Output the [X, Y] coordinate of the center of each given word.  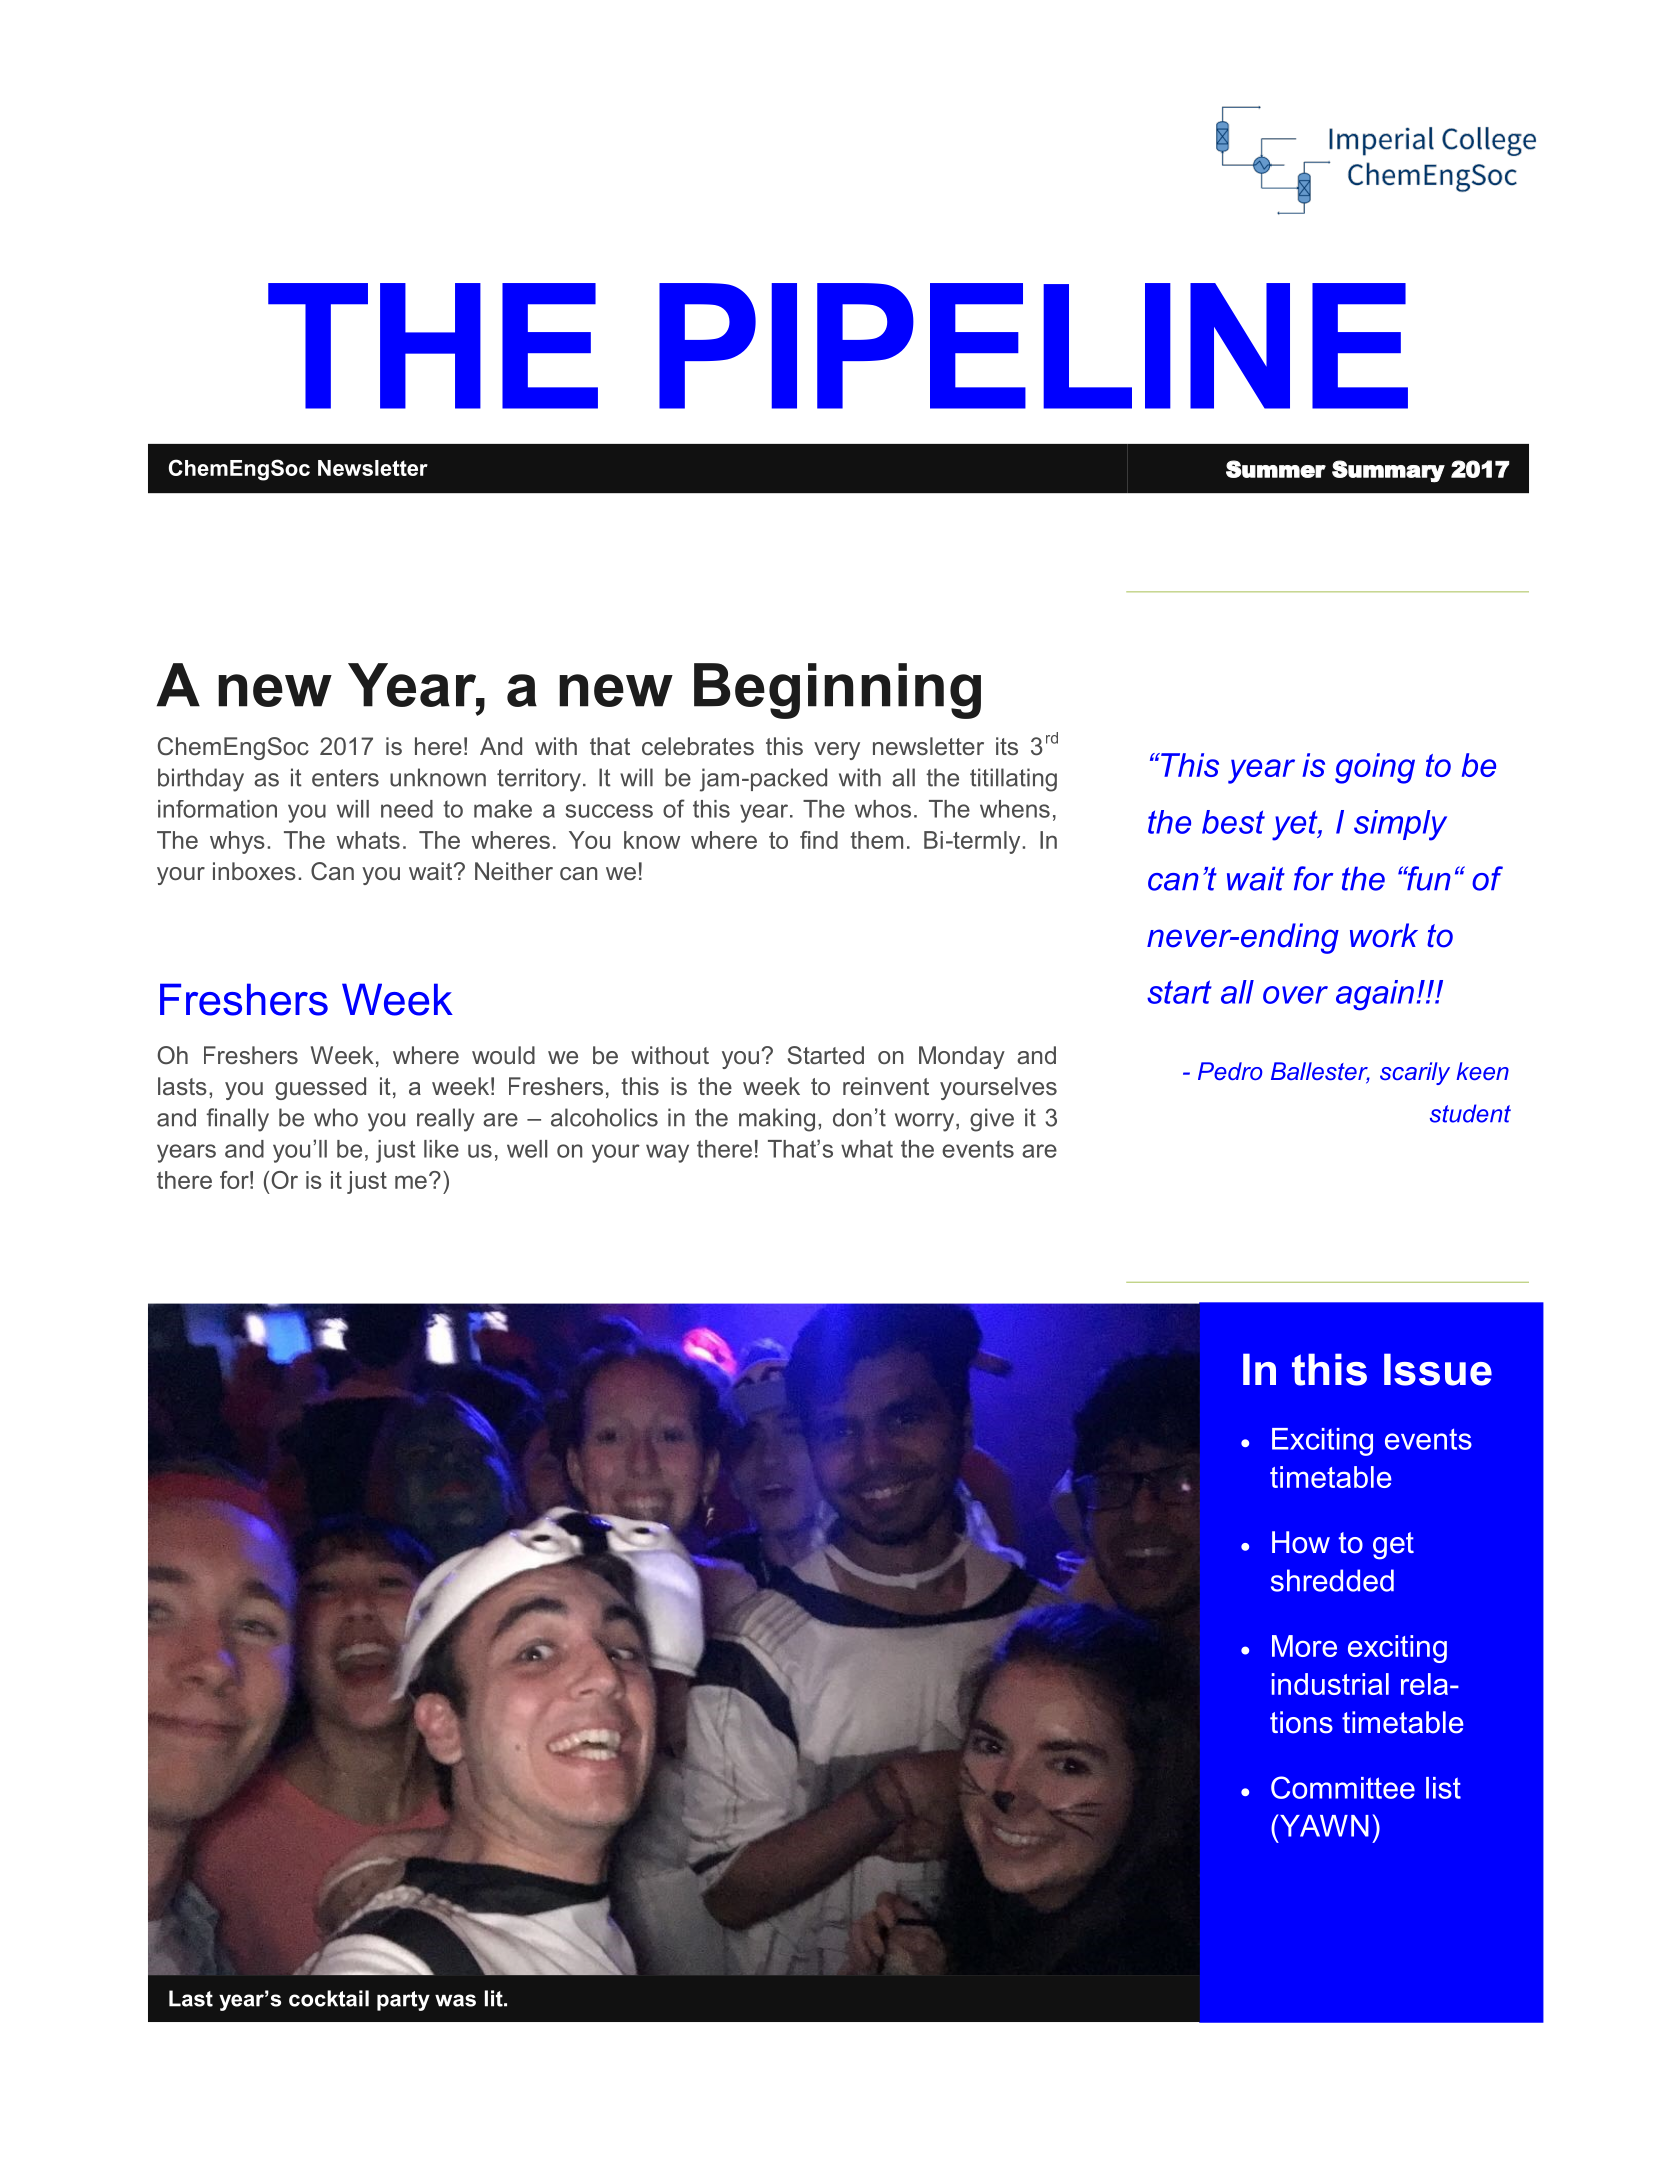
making [777, 1120]
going [1375, 768]
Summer [1276, 469]
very [837, 751]
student [1470, 1113]
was [455, 2000]
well [527, 1149]
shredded [1332, 1580]
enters [345, 778]
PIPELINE [1033, 346]
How [1301, 1542]
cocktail [329, 1998]
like [441, 1149]
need [407, 809]
